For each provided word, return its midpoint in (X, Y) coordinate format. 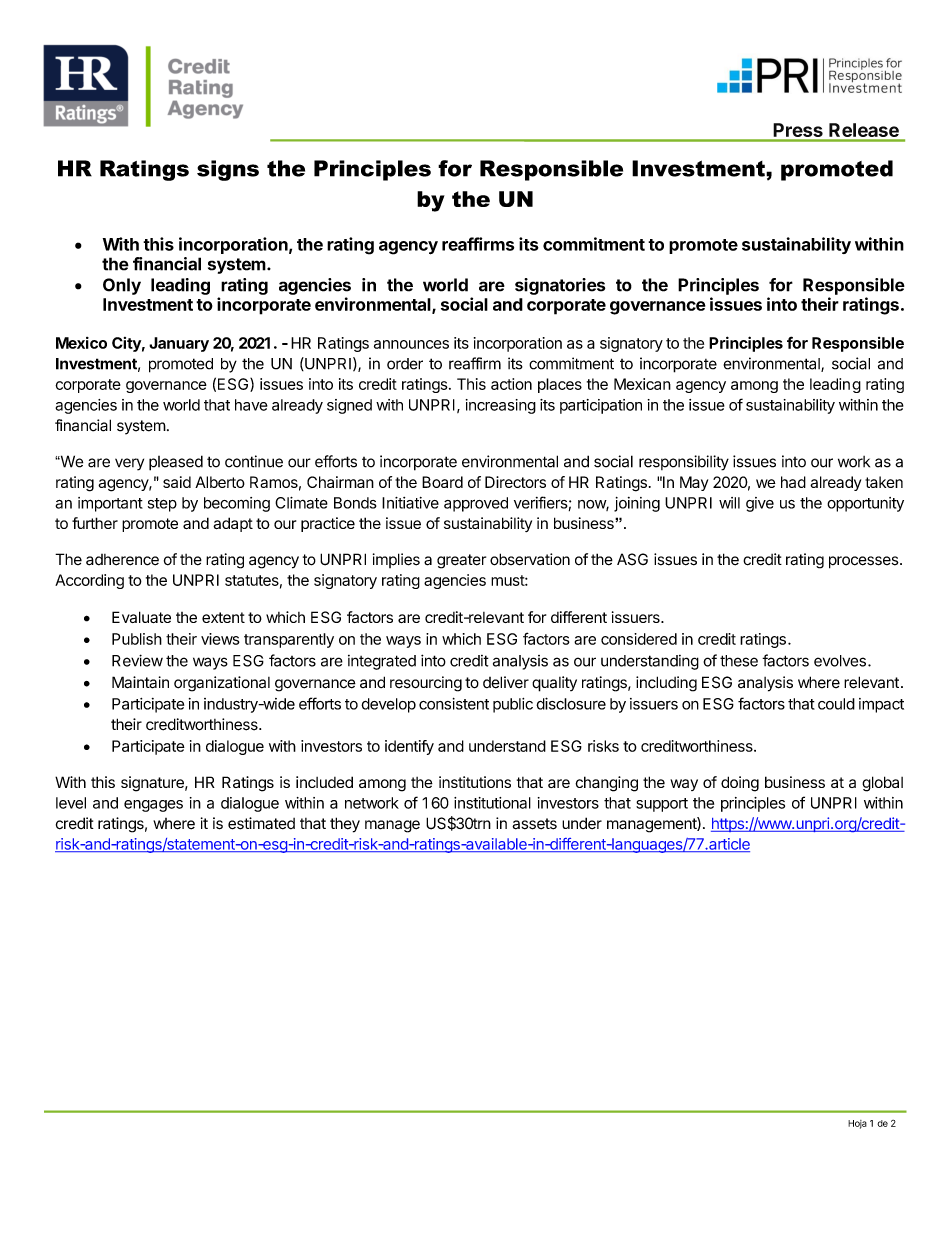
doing (740, 784)
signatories (560, 286)
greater (461, 561)
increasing (501, 406)
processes (864, 562)
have (251, 405)
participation (601, 406)
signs (228, 170)
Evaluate (141, 617)
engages (153, 806)
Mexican (642, 384)
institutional (492, 803)
